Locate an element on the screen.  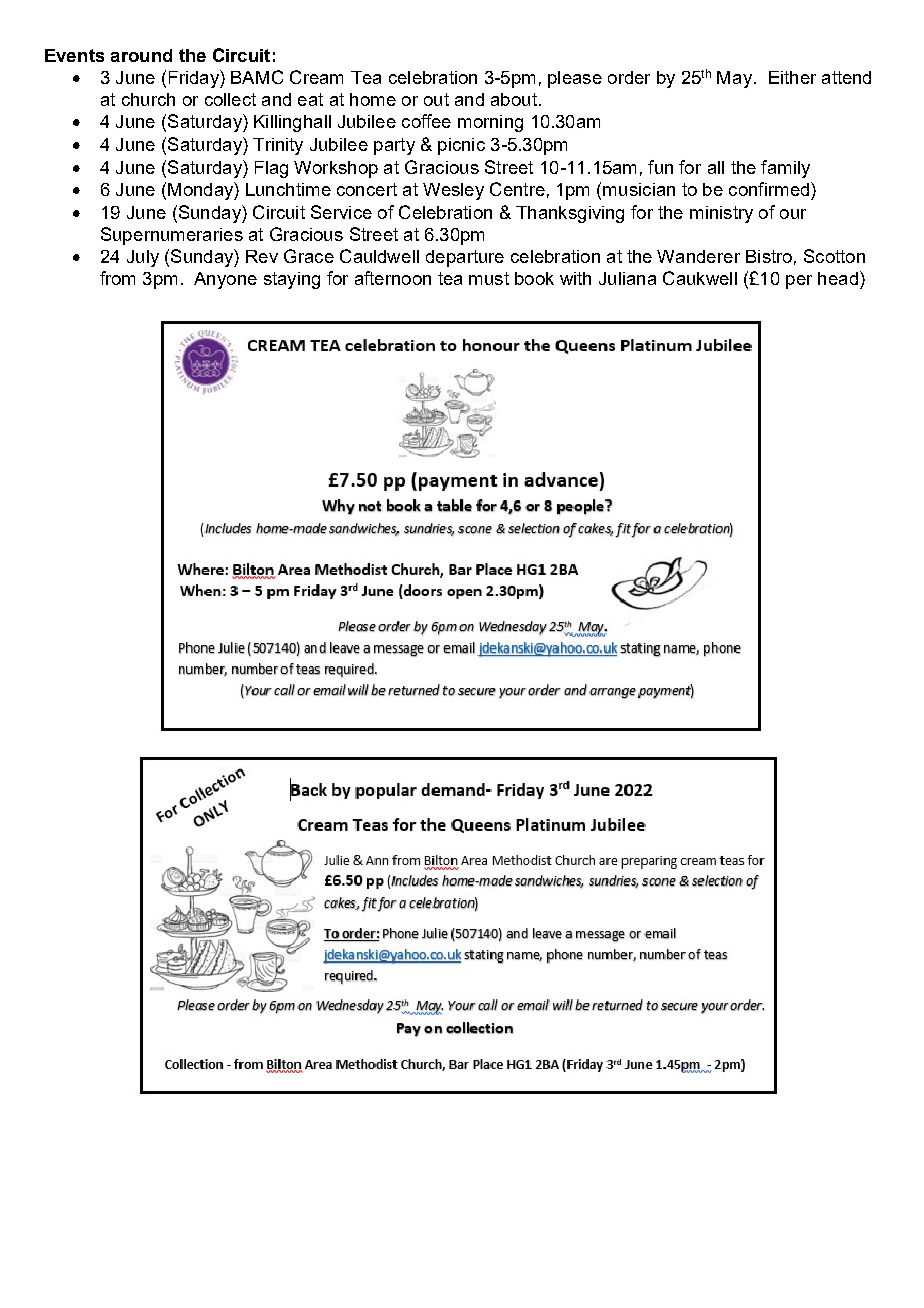
Flag is located at coordinates (271, 169).
